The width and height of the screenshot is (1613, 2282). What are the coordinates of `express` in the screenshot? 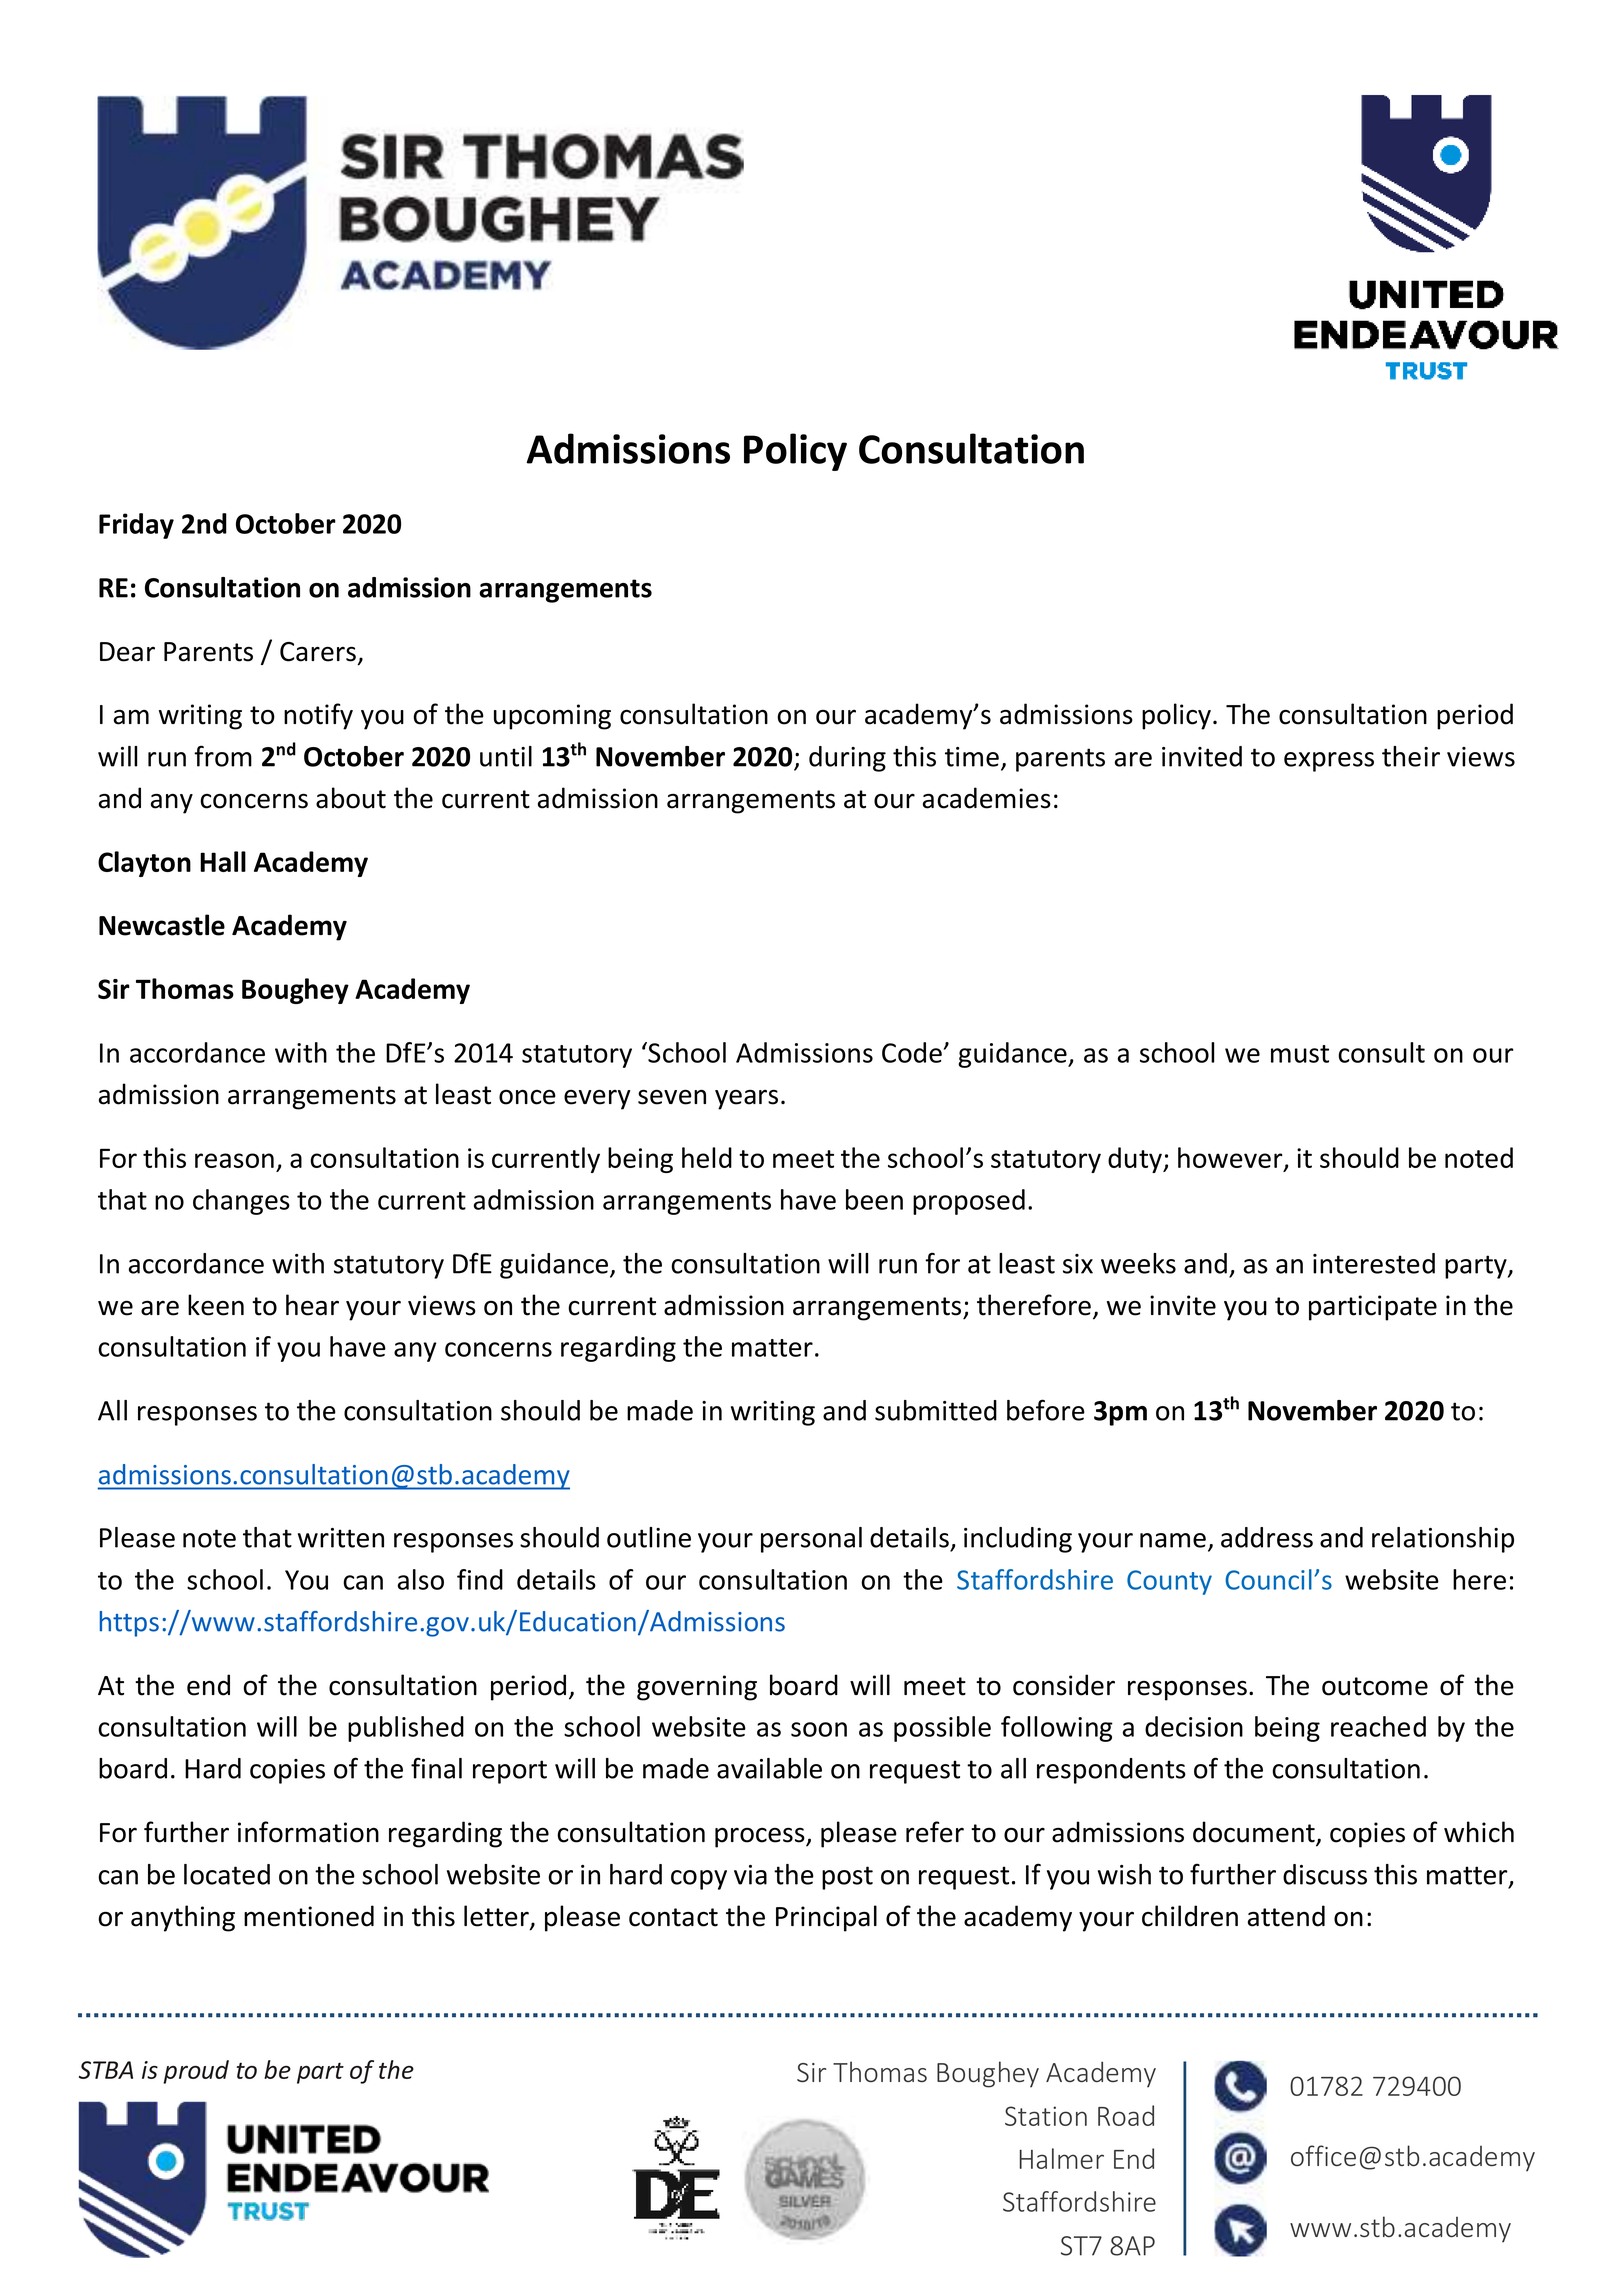 It's located at (1329, 762).
